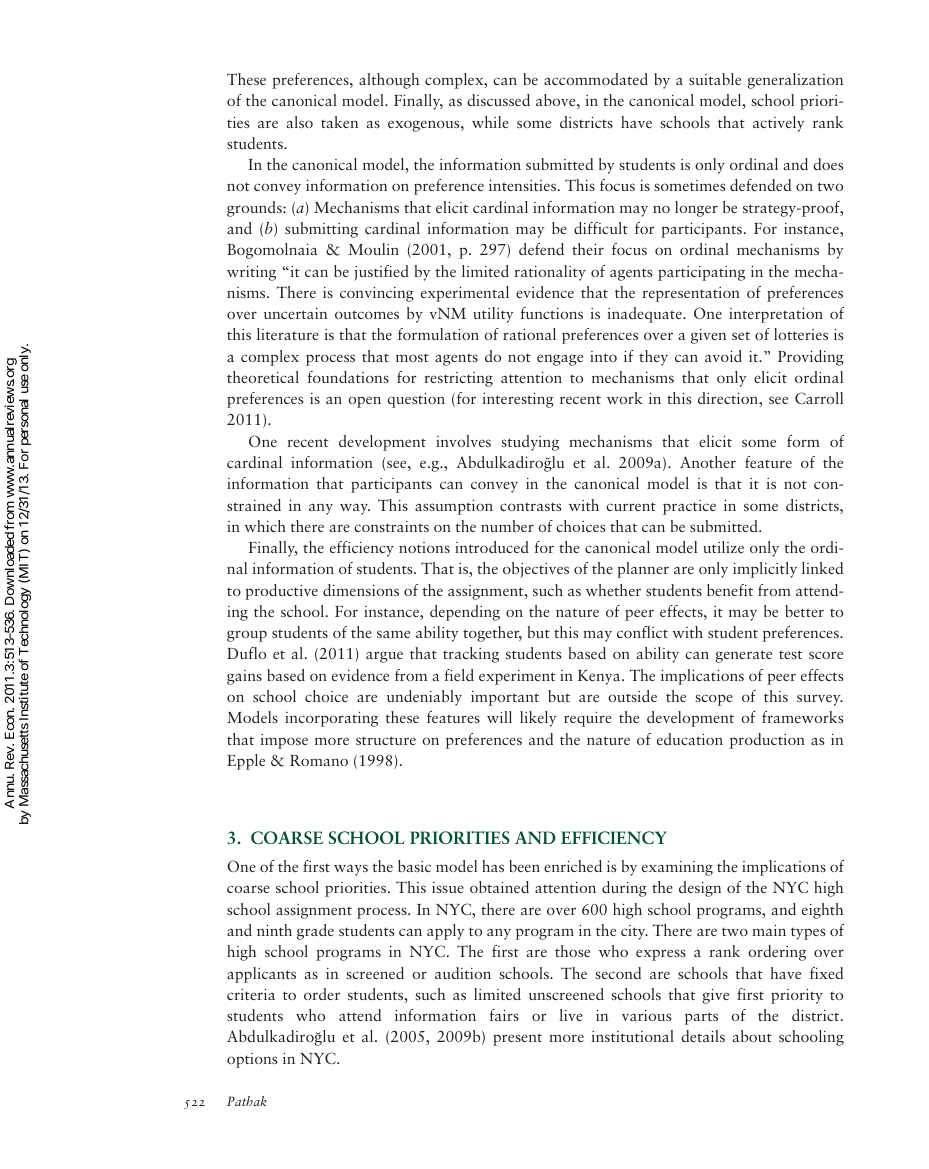  Describe the element at coordinates (778, 124) in the page. I see `actively` at that location.
